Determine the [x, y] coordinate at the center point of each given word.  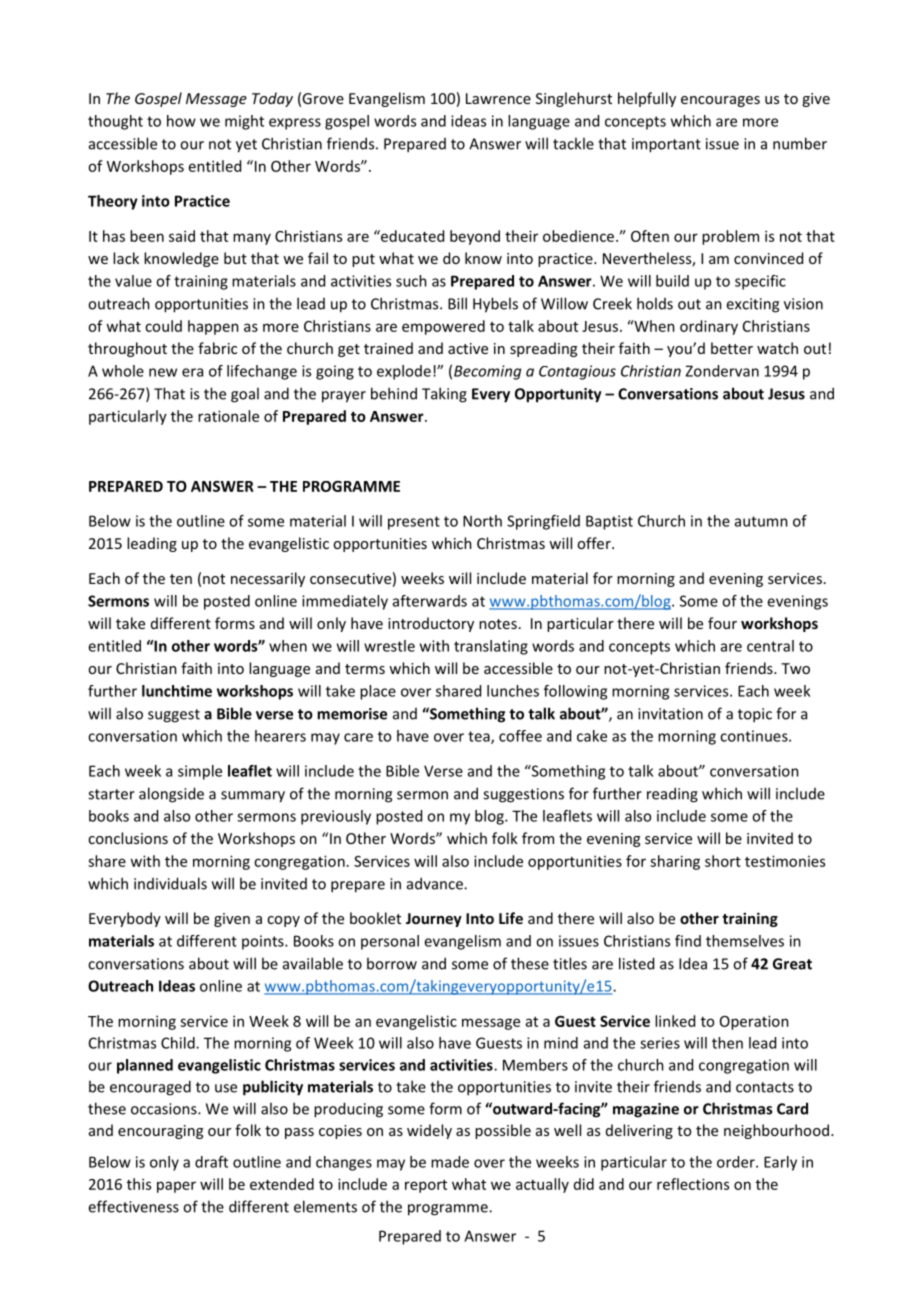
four [722, 623]
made [450, 1162]
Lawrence [498, 98]
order [737, 1162]
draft [211, 1162]
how [181, 121]
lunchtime [177, 691]
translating [491, 647]
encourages [720, 101]
